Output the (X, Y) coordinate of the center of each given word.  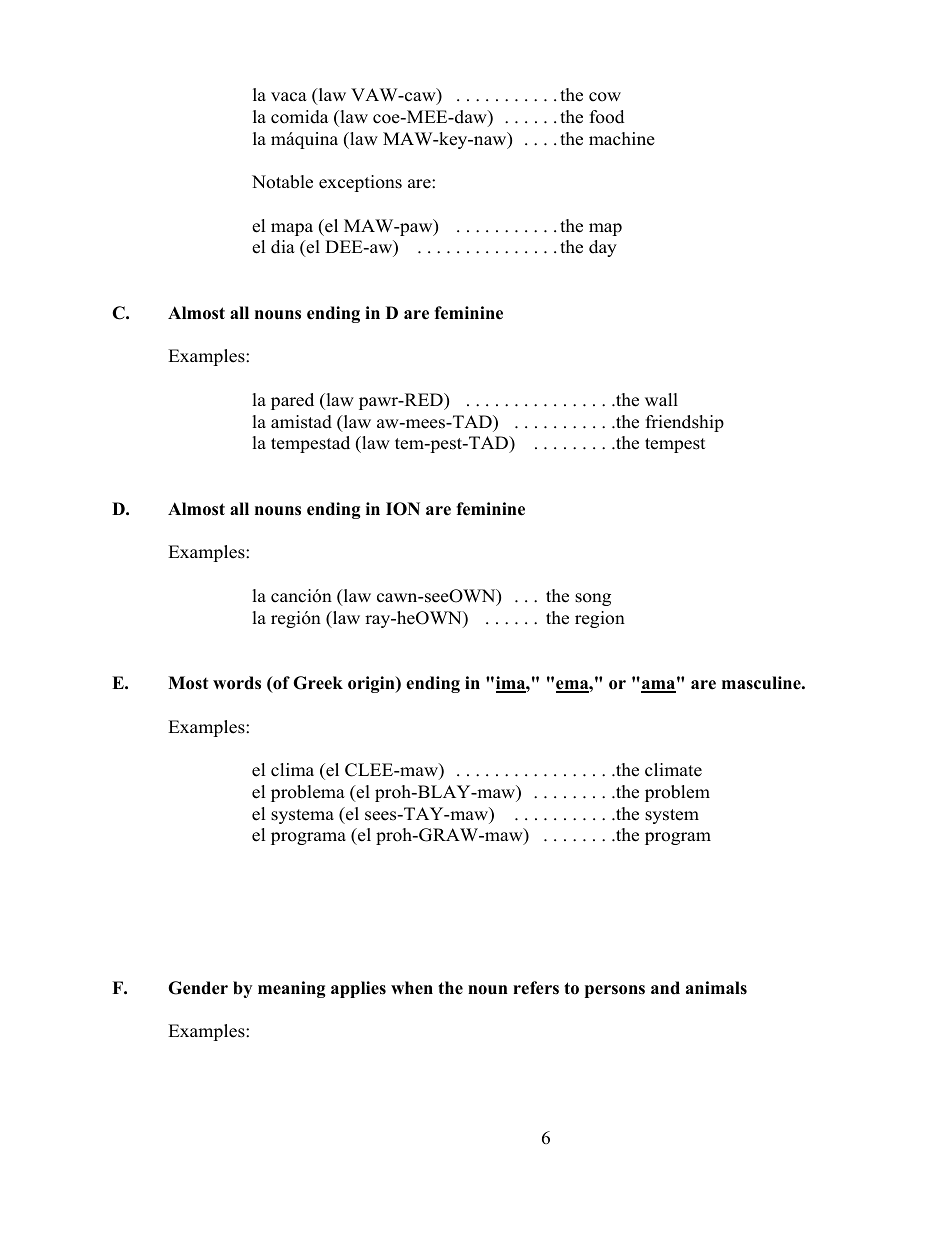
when (412, 988)
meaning (292, 989)
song (593, 599)
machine (622, 139)
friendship (685, 423)
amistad (301, 422)
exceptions (360, 183)
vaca (289, 97)
